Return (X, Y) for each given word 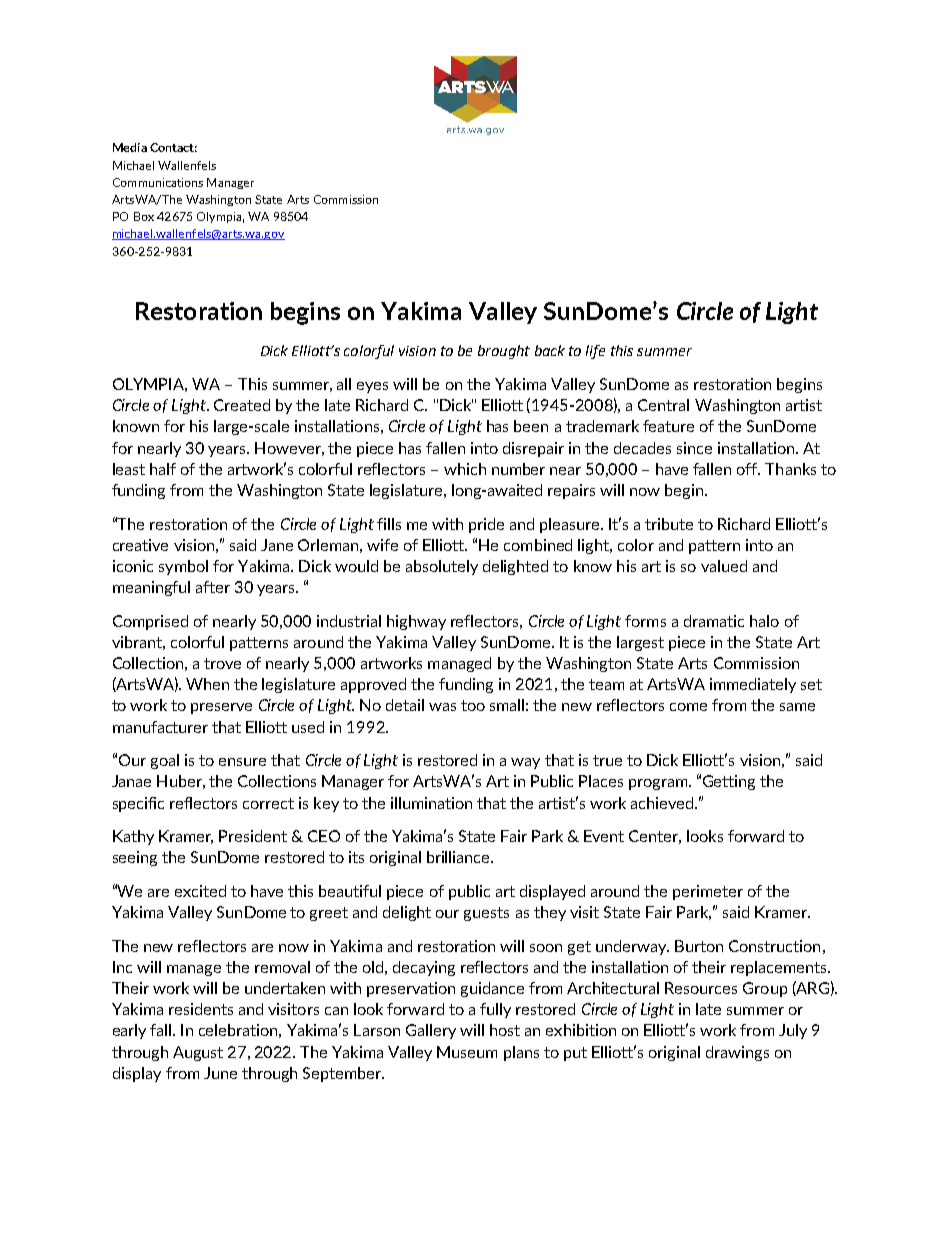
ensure (242, 762)
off (748, 469)
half (163, 469)
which (465, 469)
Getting (729, 782)
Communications (158, 182)
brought (504, 352)
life (595, 352)
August (198, 1053)
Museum (467, 1052)
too (473, 705)
